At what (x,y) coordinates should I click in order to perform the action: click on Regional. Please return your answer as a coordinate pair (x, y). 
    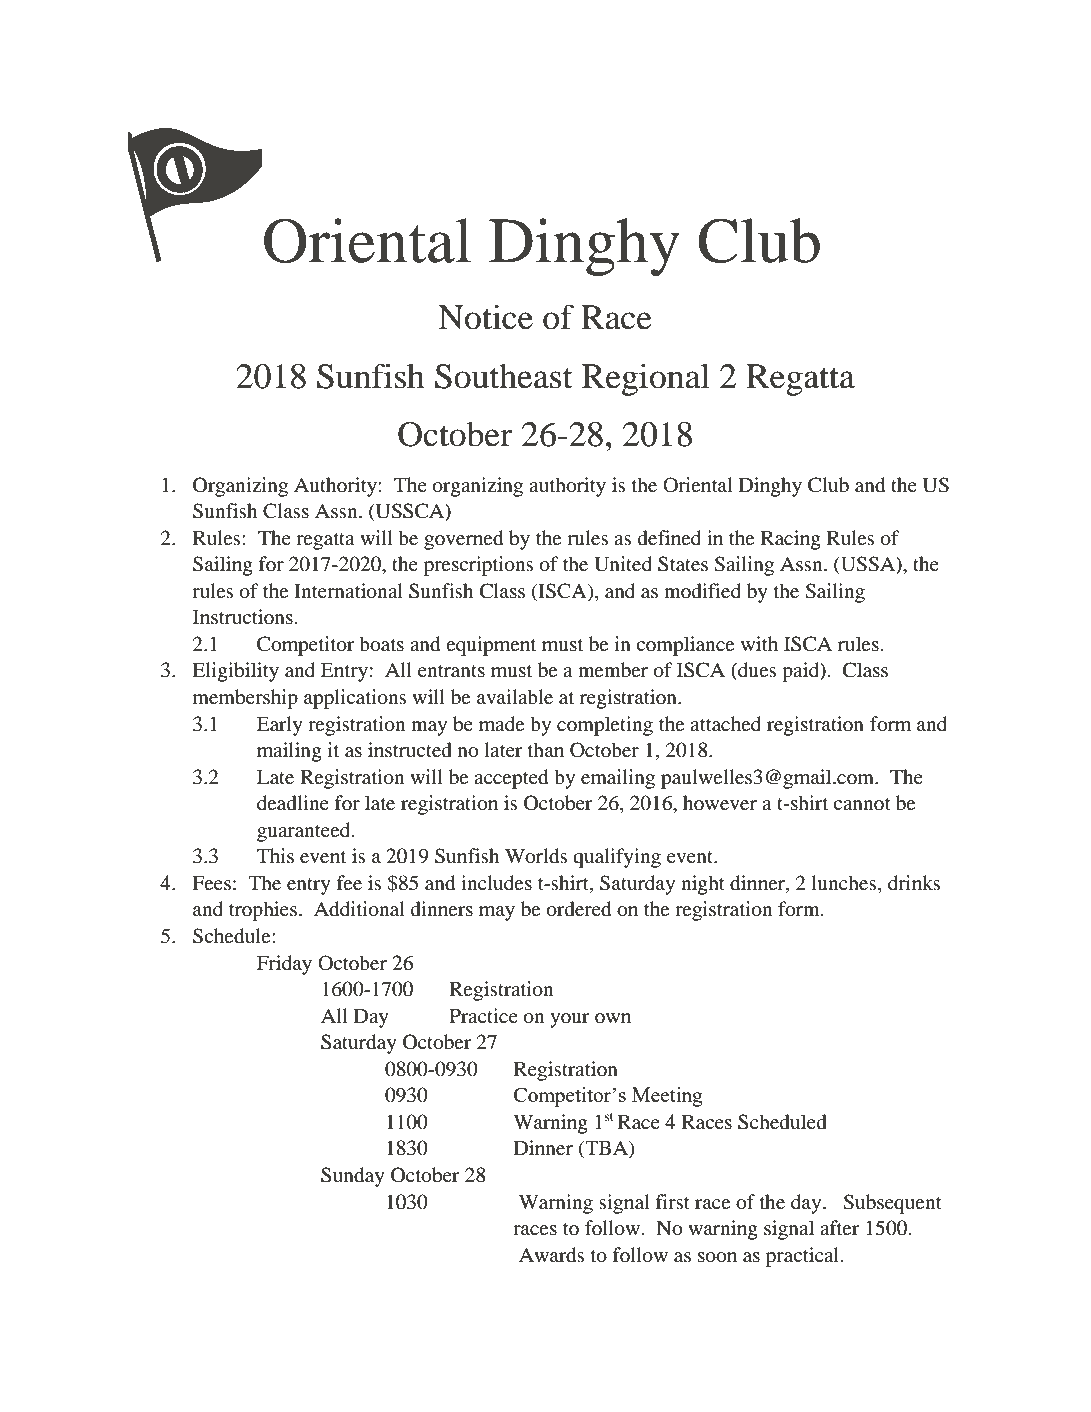
    Looking at the image, I should click on (646, 379).
